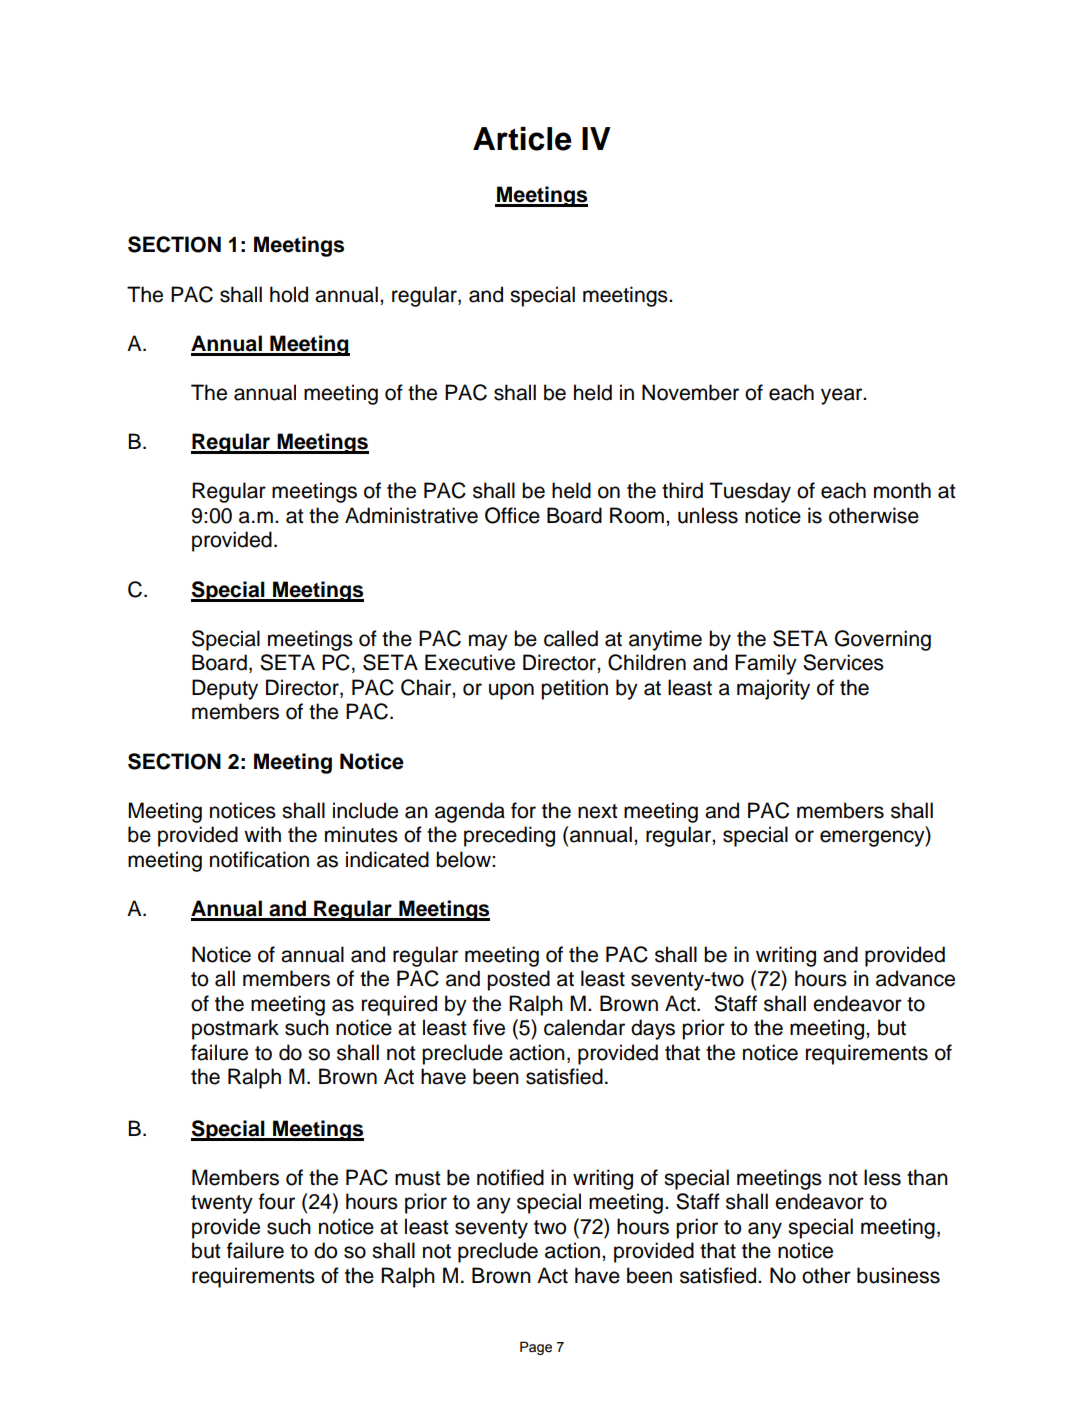 This page has height=1403, width=1084. Describe the element at coordinates (536, 1348) in the page. I see `Page` at that location.
